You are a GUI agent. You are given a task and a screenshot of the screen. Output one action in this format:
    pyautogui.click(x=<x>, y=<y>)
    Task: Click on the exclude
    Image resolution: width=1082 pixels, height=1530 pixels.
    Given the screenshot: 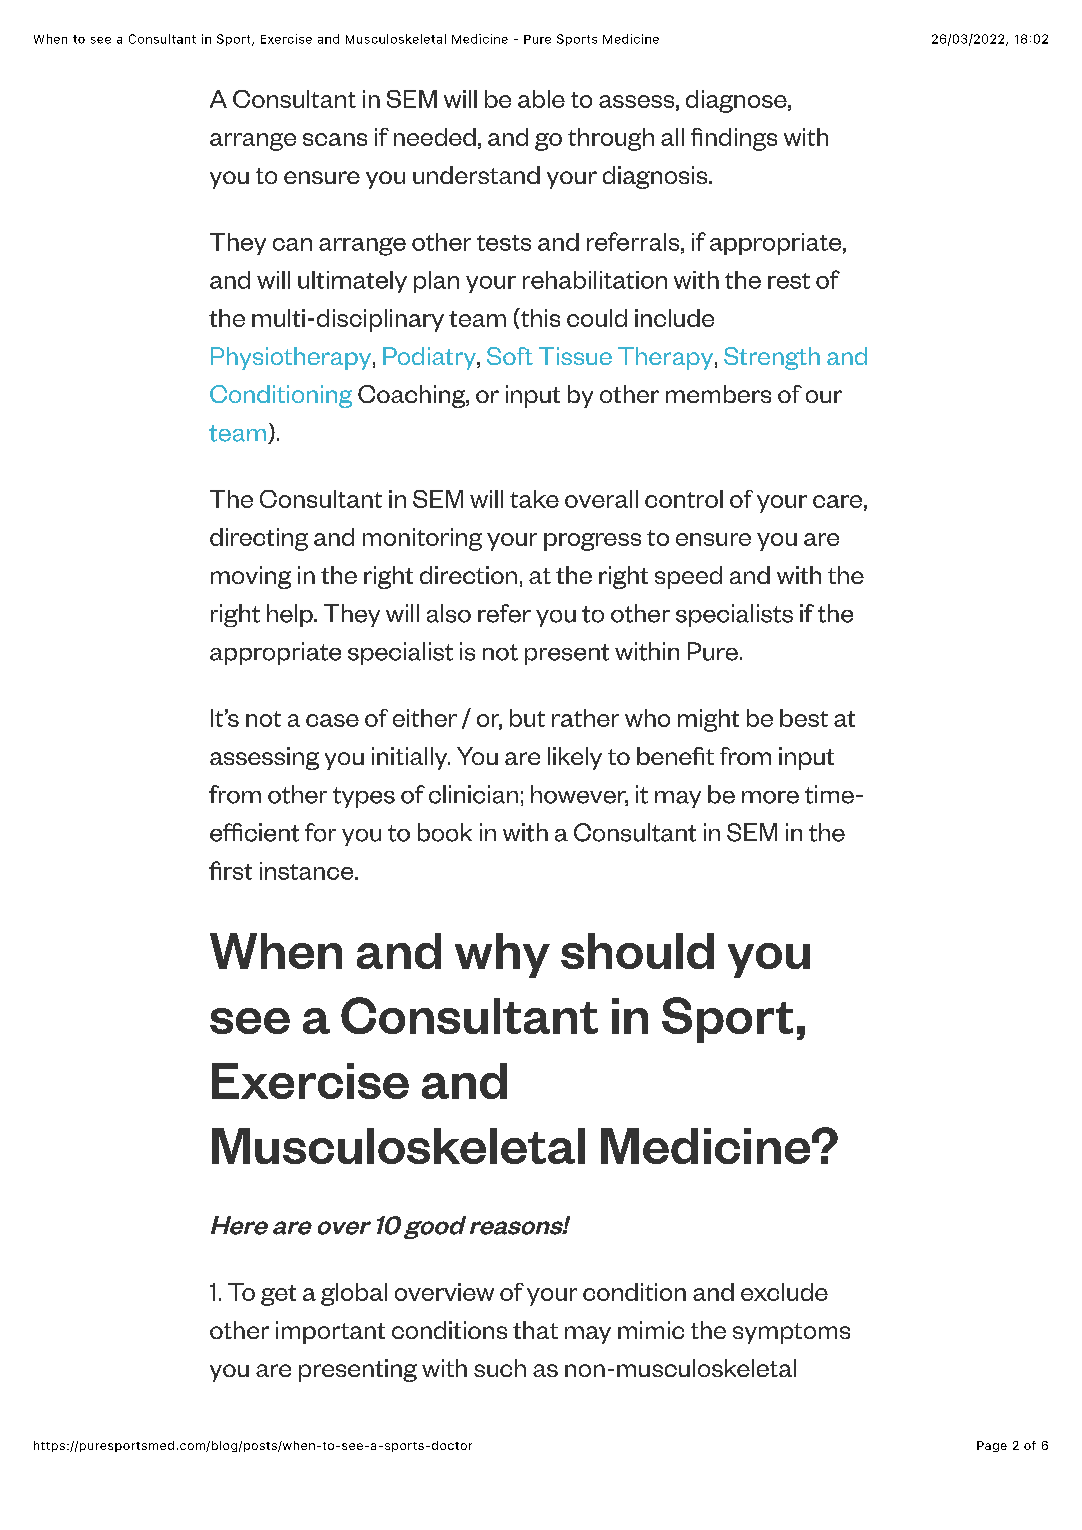 What is the action you would take?
    pyautogui.click(x=784, y=1292)
